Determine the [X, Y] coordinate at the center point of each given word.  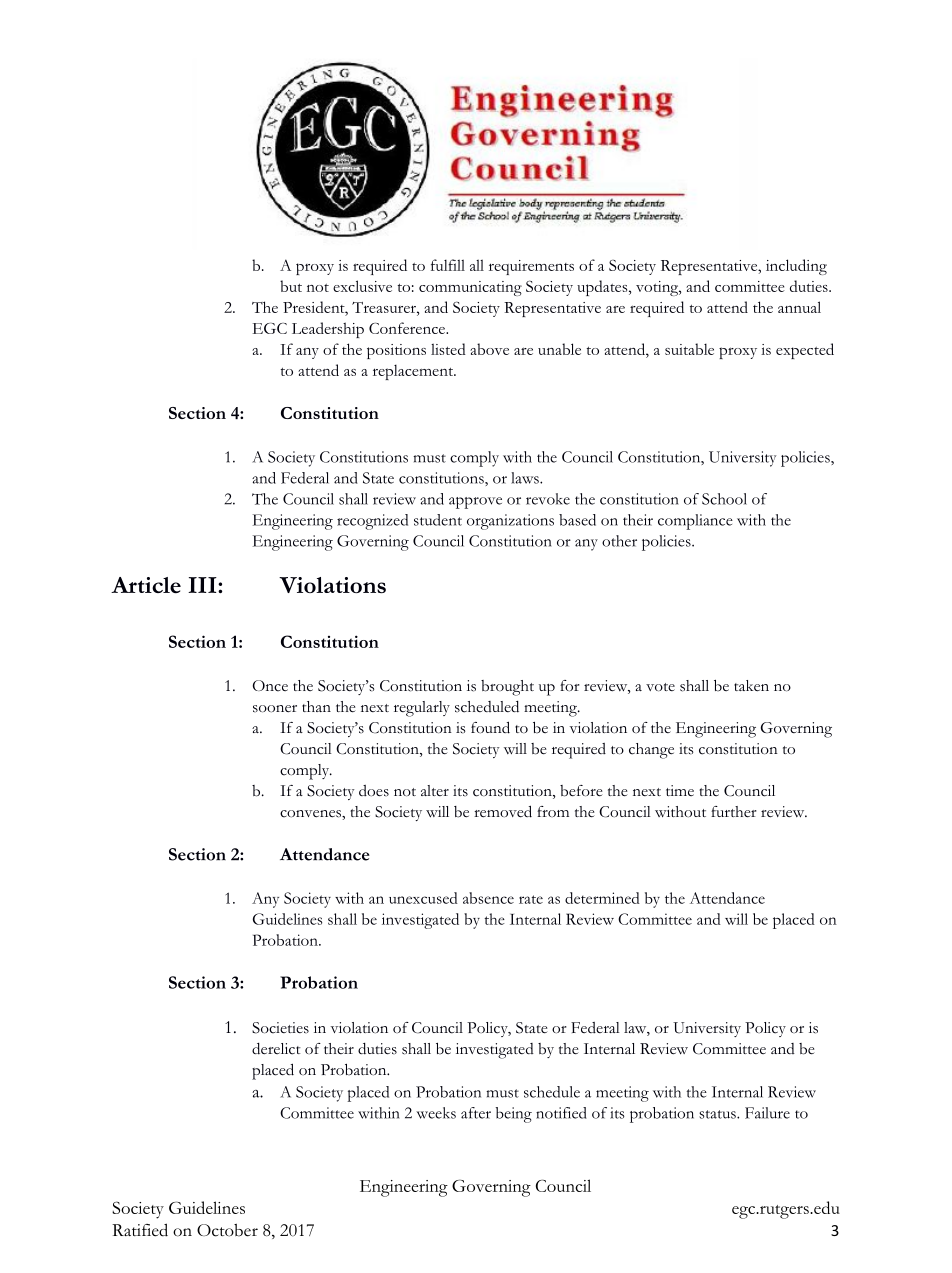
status [718, 1114]
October [227, 1230]
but [291, 286]
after [476, 1113]
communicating [470, 288]
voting [658, 288]
